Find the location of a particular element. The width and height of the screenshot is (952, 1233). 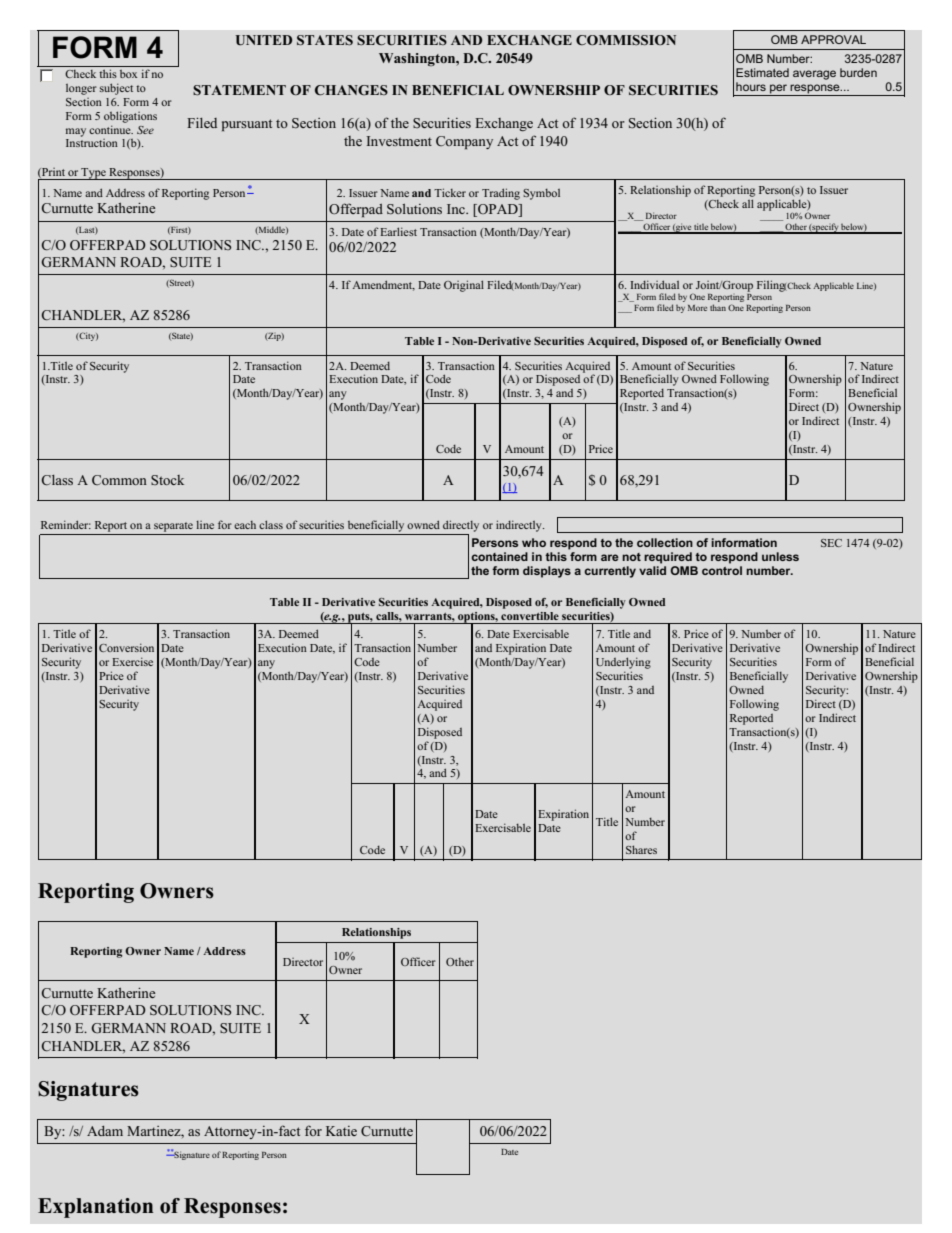

box is located at coordinates (128, 74).
